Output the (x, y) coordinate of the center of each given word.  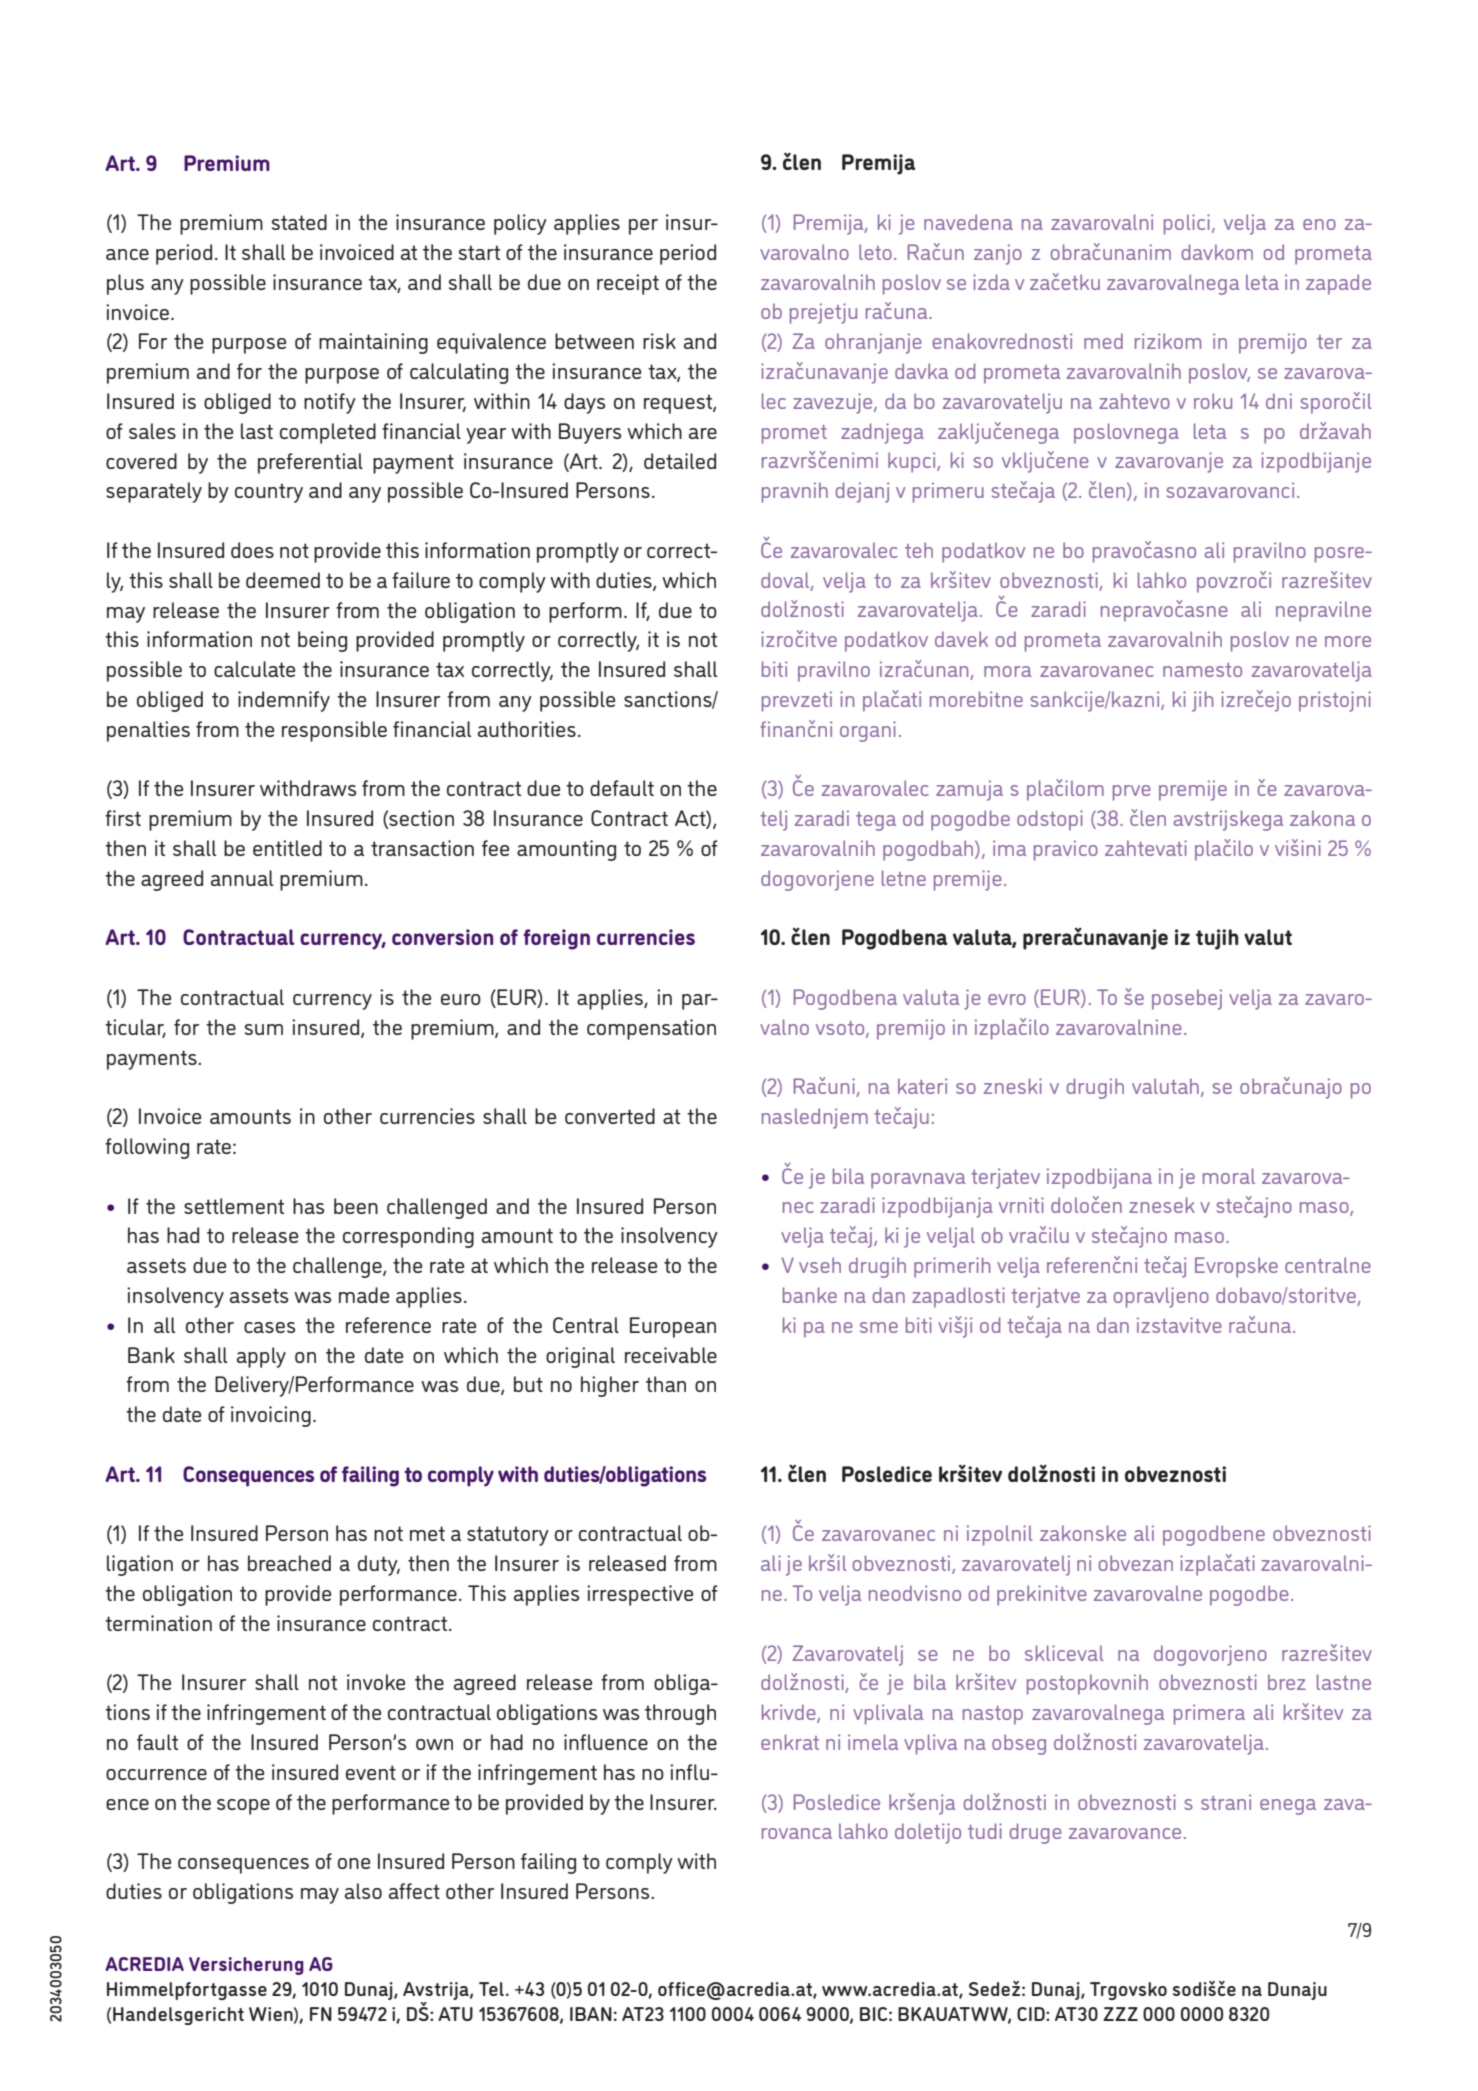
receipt (628, 284)
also (363, 1891)
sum (264, 1029)
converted (610, 1116)
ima (1009, 848)
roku (1213, 401)
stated (299, 222)
